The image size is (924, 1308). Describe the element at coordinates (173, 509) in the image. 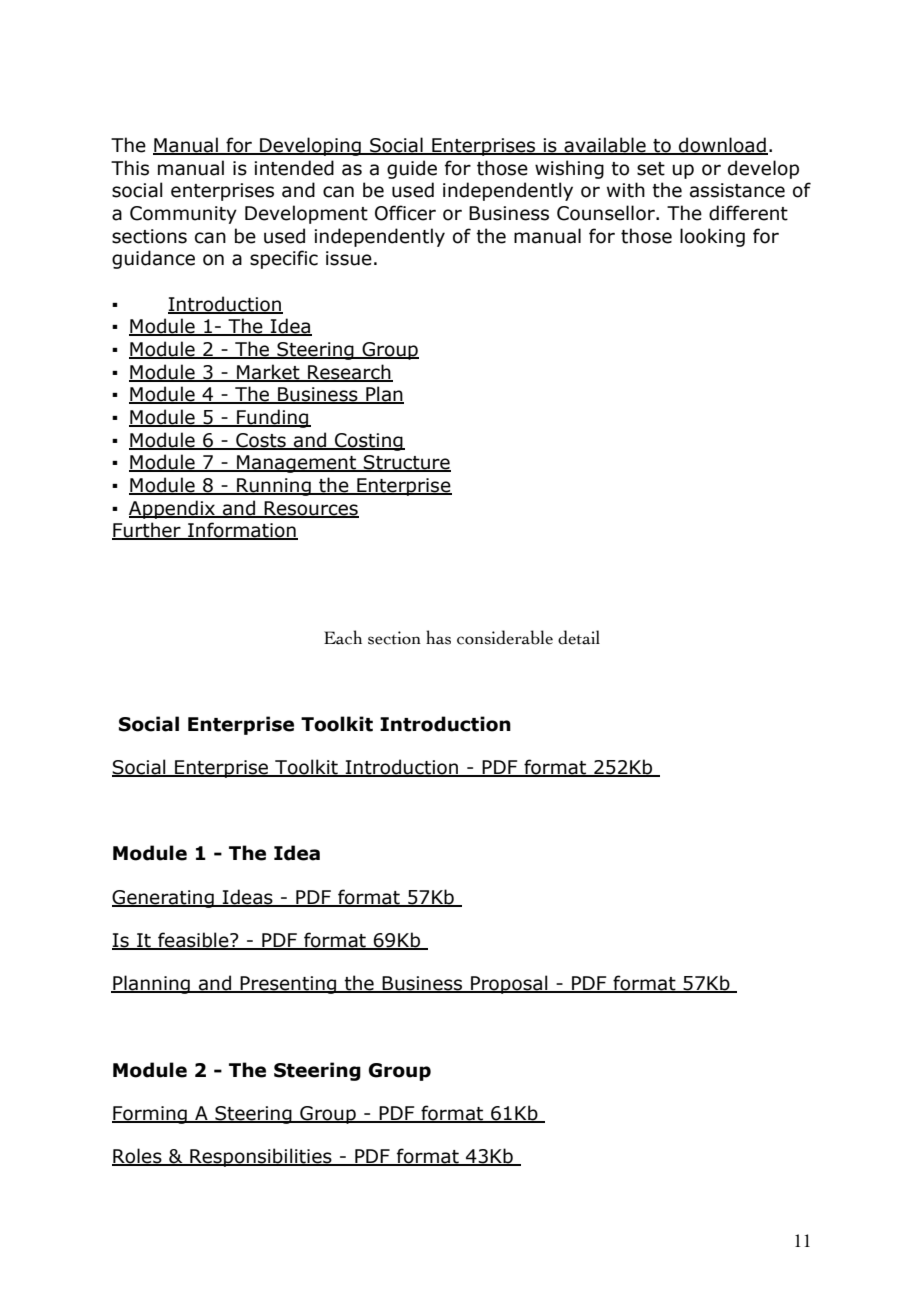

I see `Appendix` at that location.
